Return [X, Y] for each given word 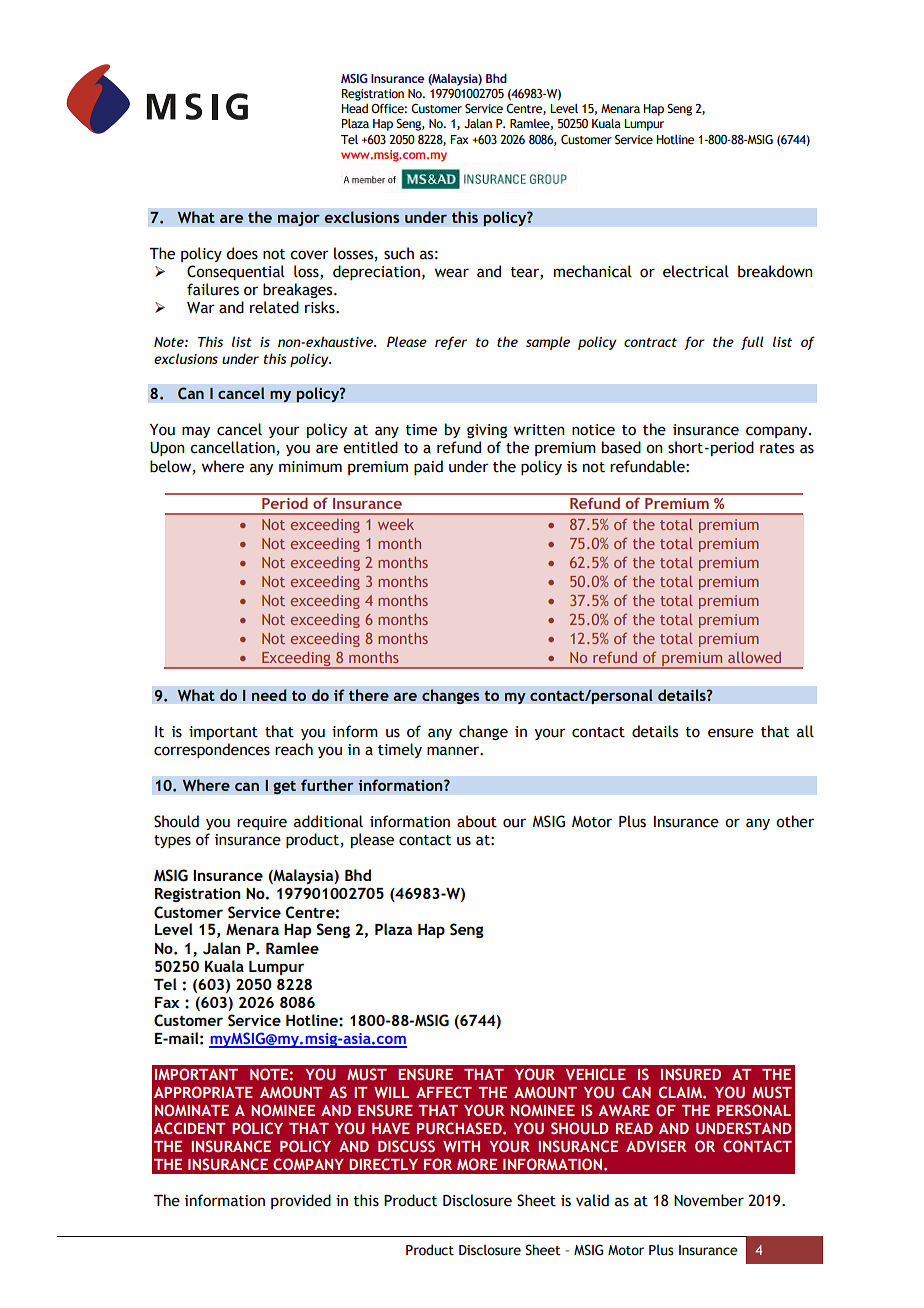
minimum [310, 467]
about [477, 821]
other [795, 821]
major [298, 219]
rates [777, 448]
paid [428, 467]
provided [301, 1201]
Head [354, 108]
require [262, 823]
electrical [696, 271]
